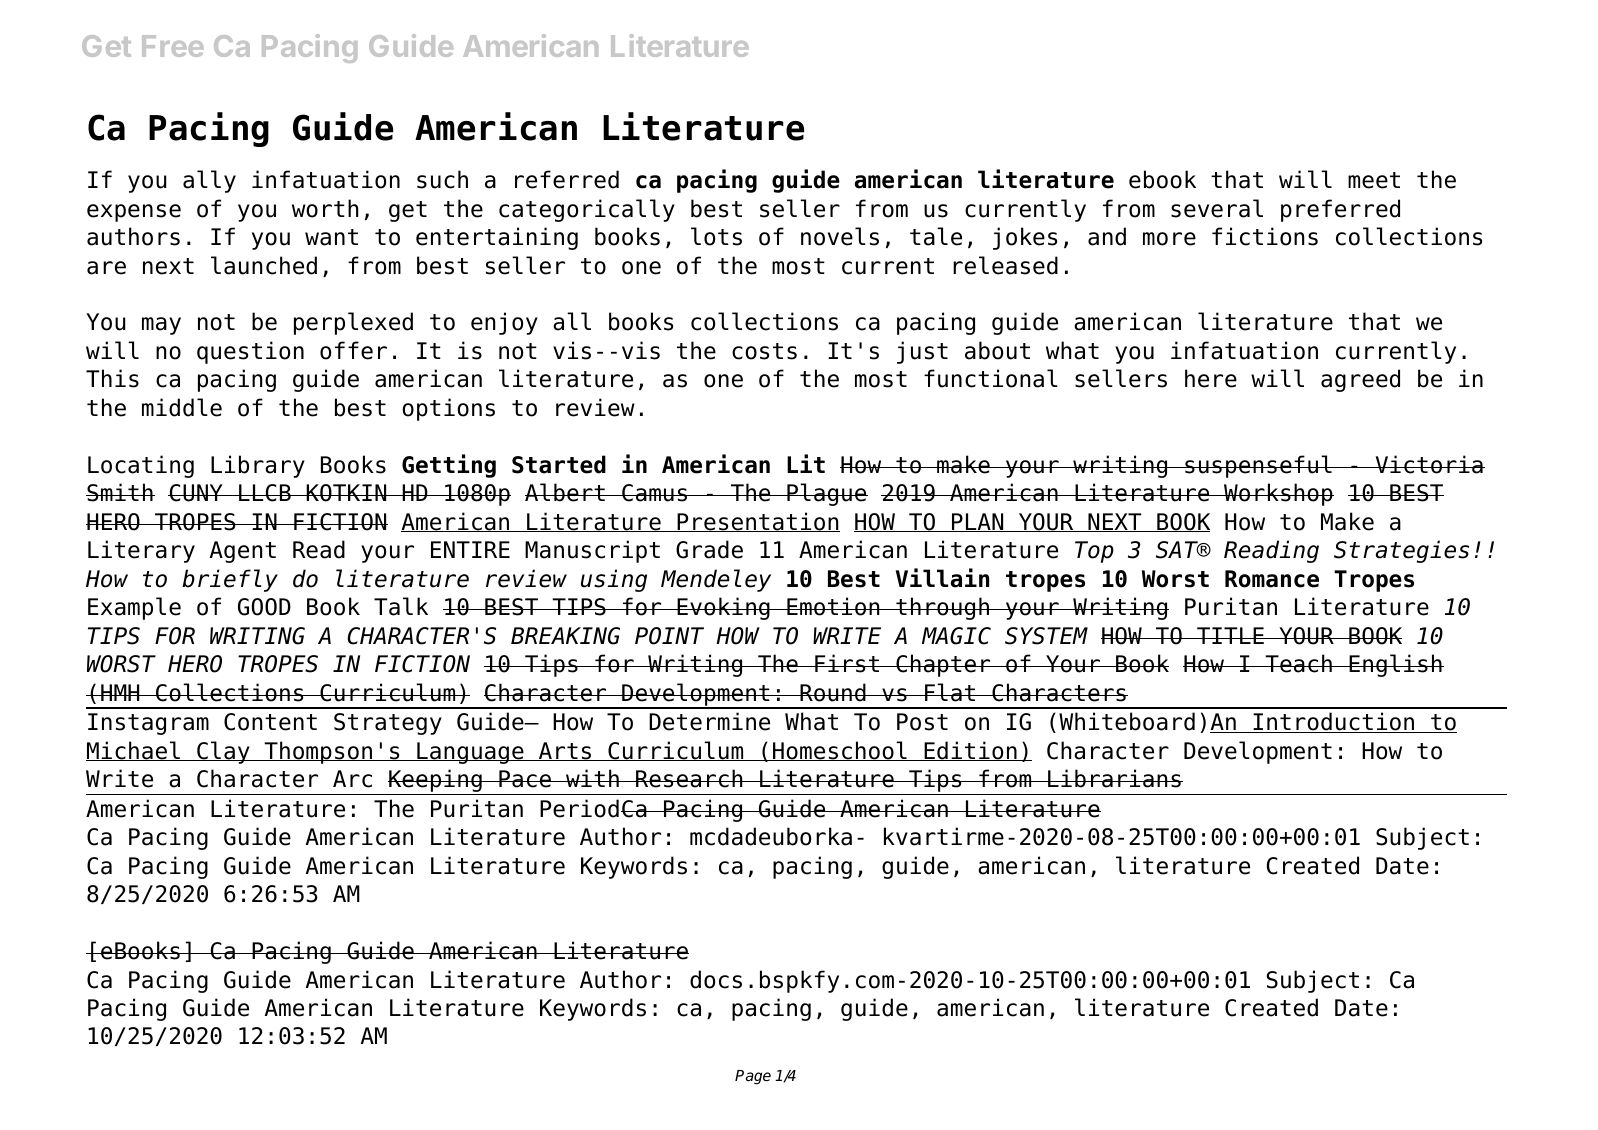 This document has height=1130, width=1598. I want to click on Romance, so click(1272, 579).
